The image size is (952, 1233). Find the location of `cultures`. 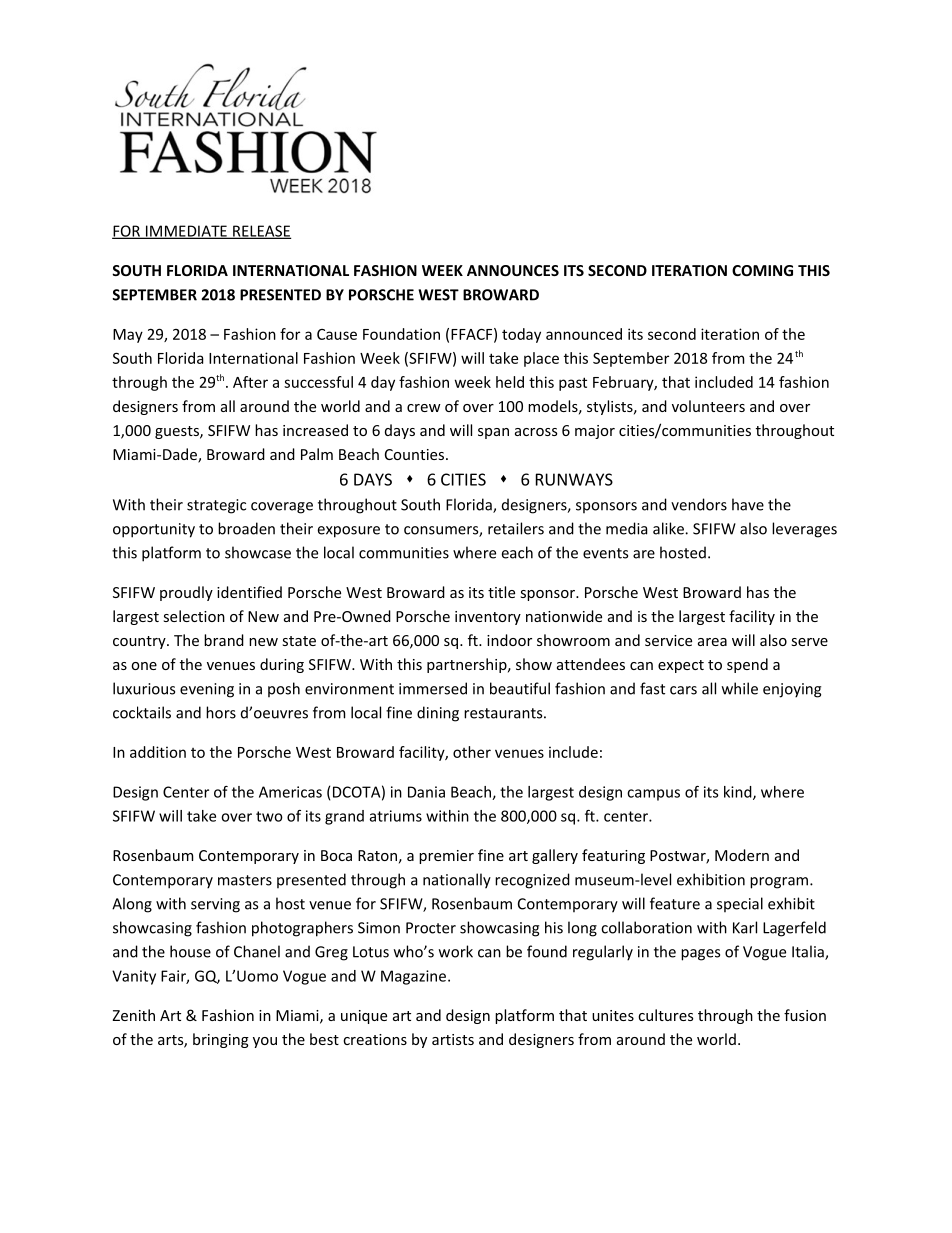

cultures is located at coordinates (665, 1015).
